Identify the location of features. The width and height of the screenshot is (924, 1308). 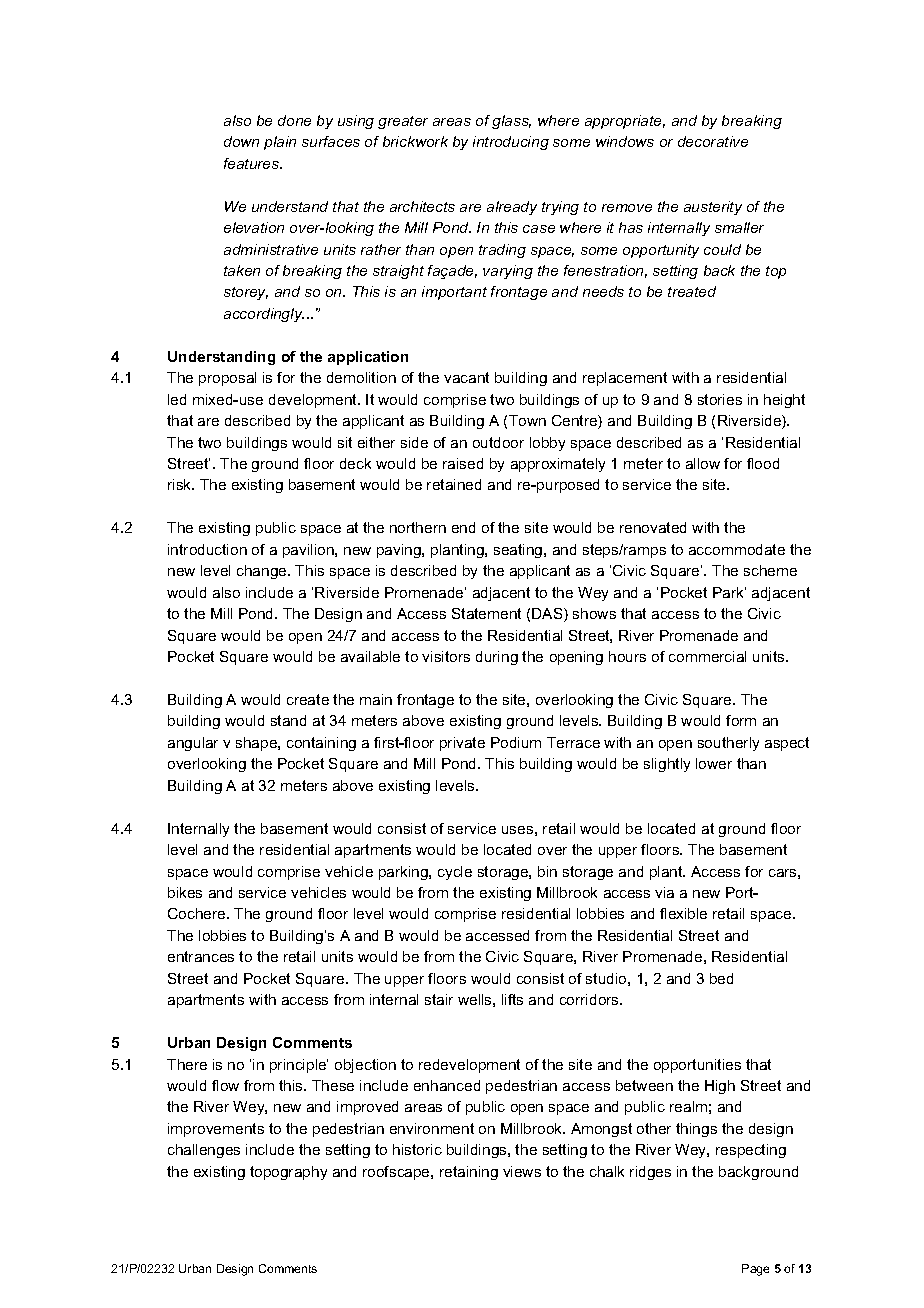
(253, 163).
